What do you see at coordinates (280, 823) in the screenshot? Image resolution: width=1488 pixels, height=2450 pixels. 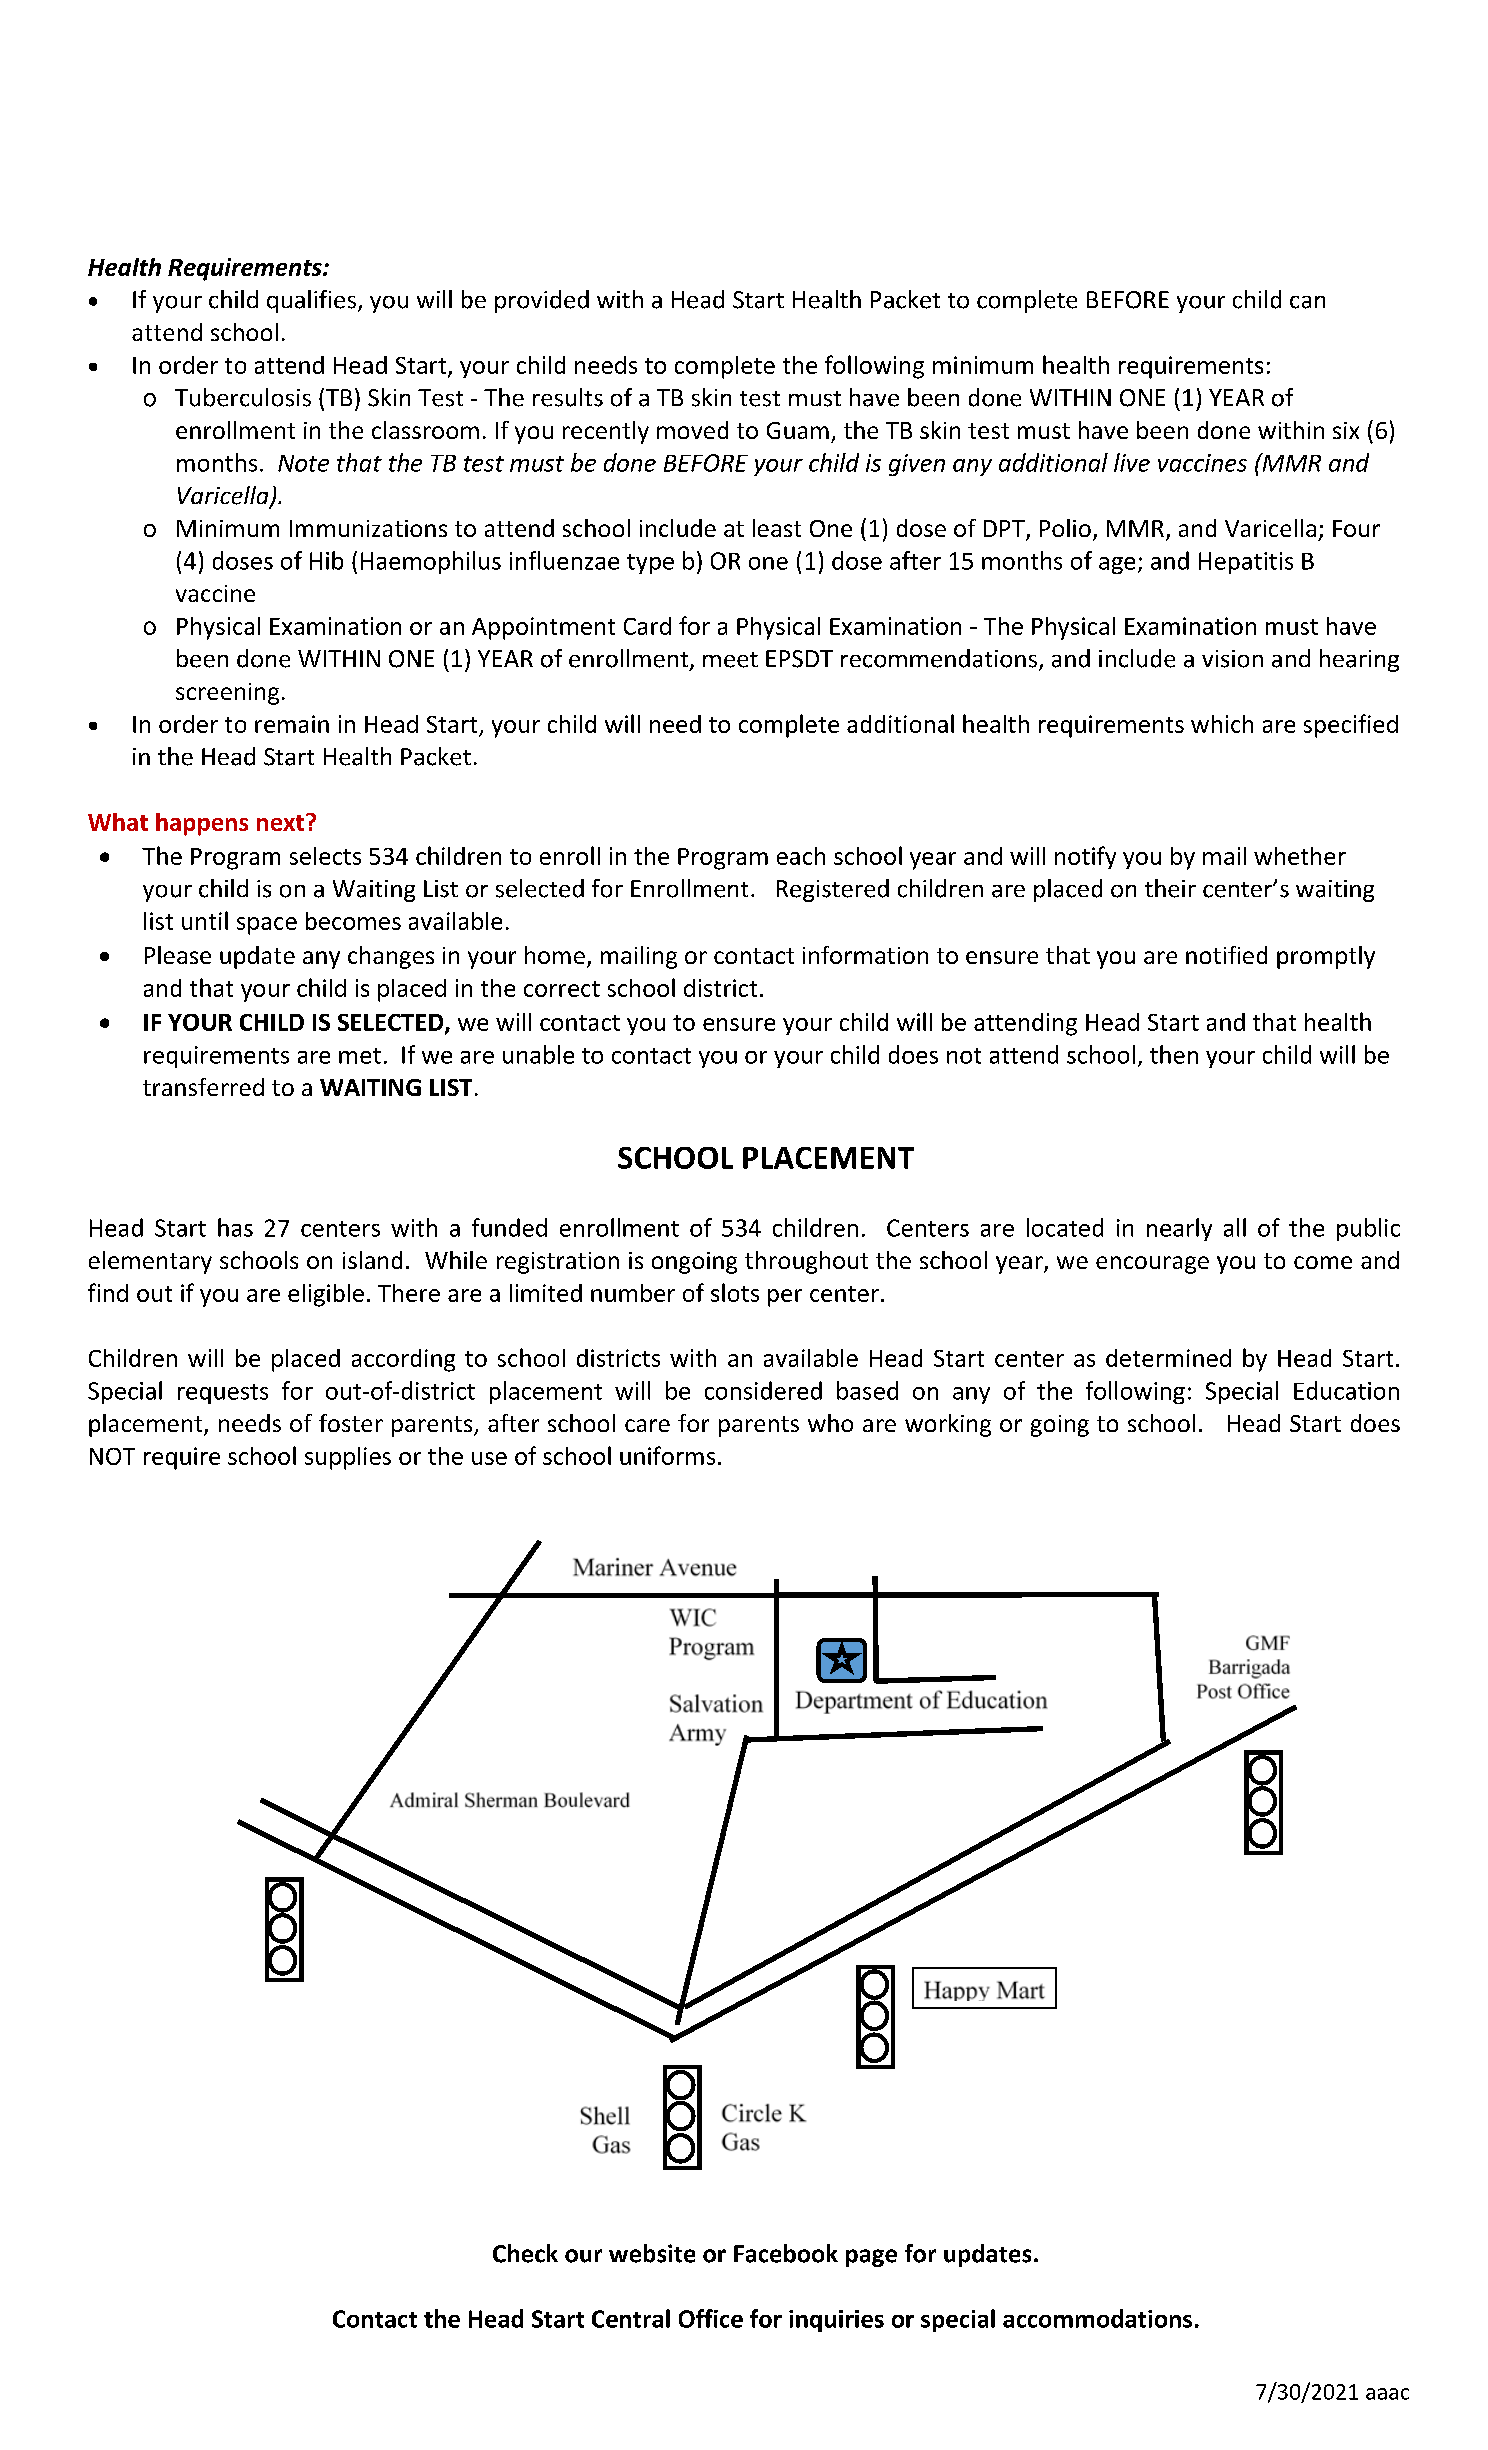 I see `next` at bounding box center [280, 823].
